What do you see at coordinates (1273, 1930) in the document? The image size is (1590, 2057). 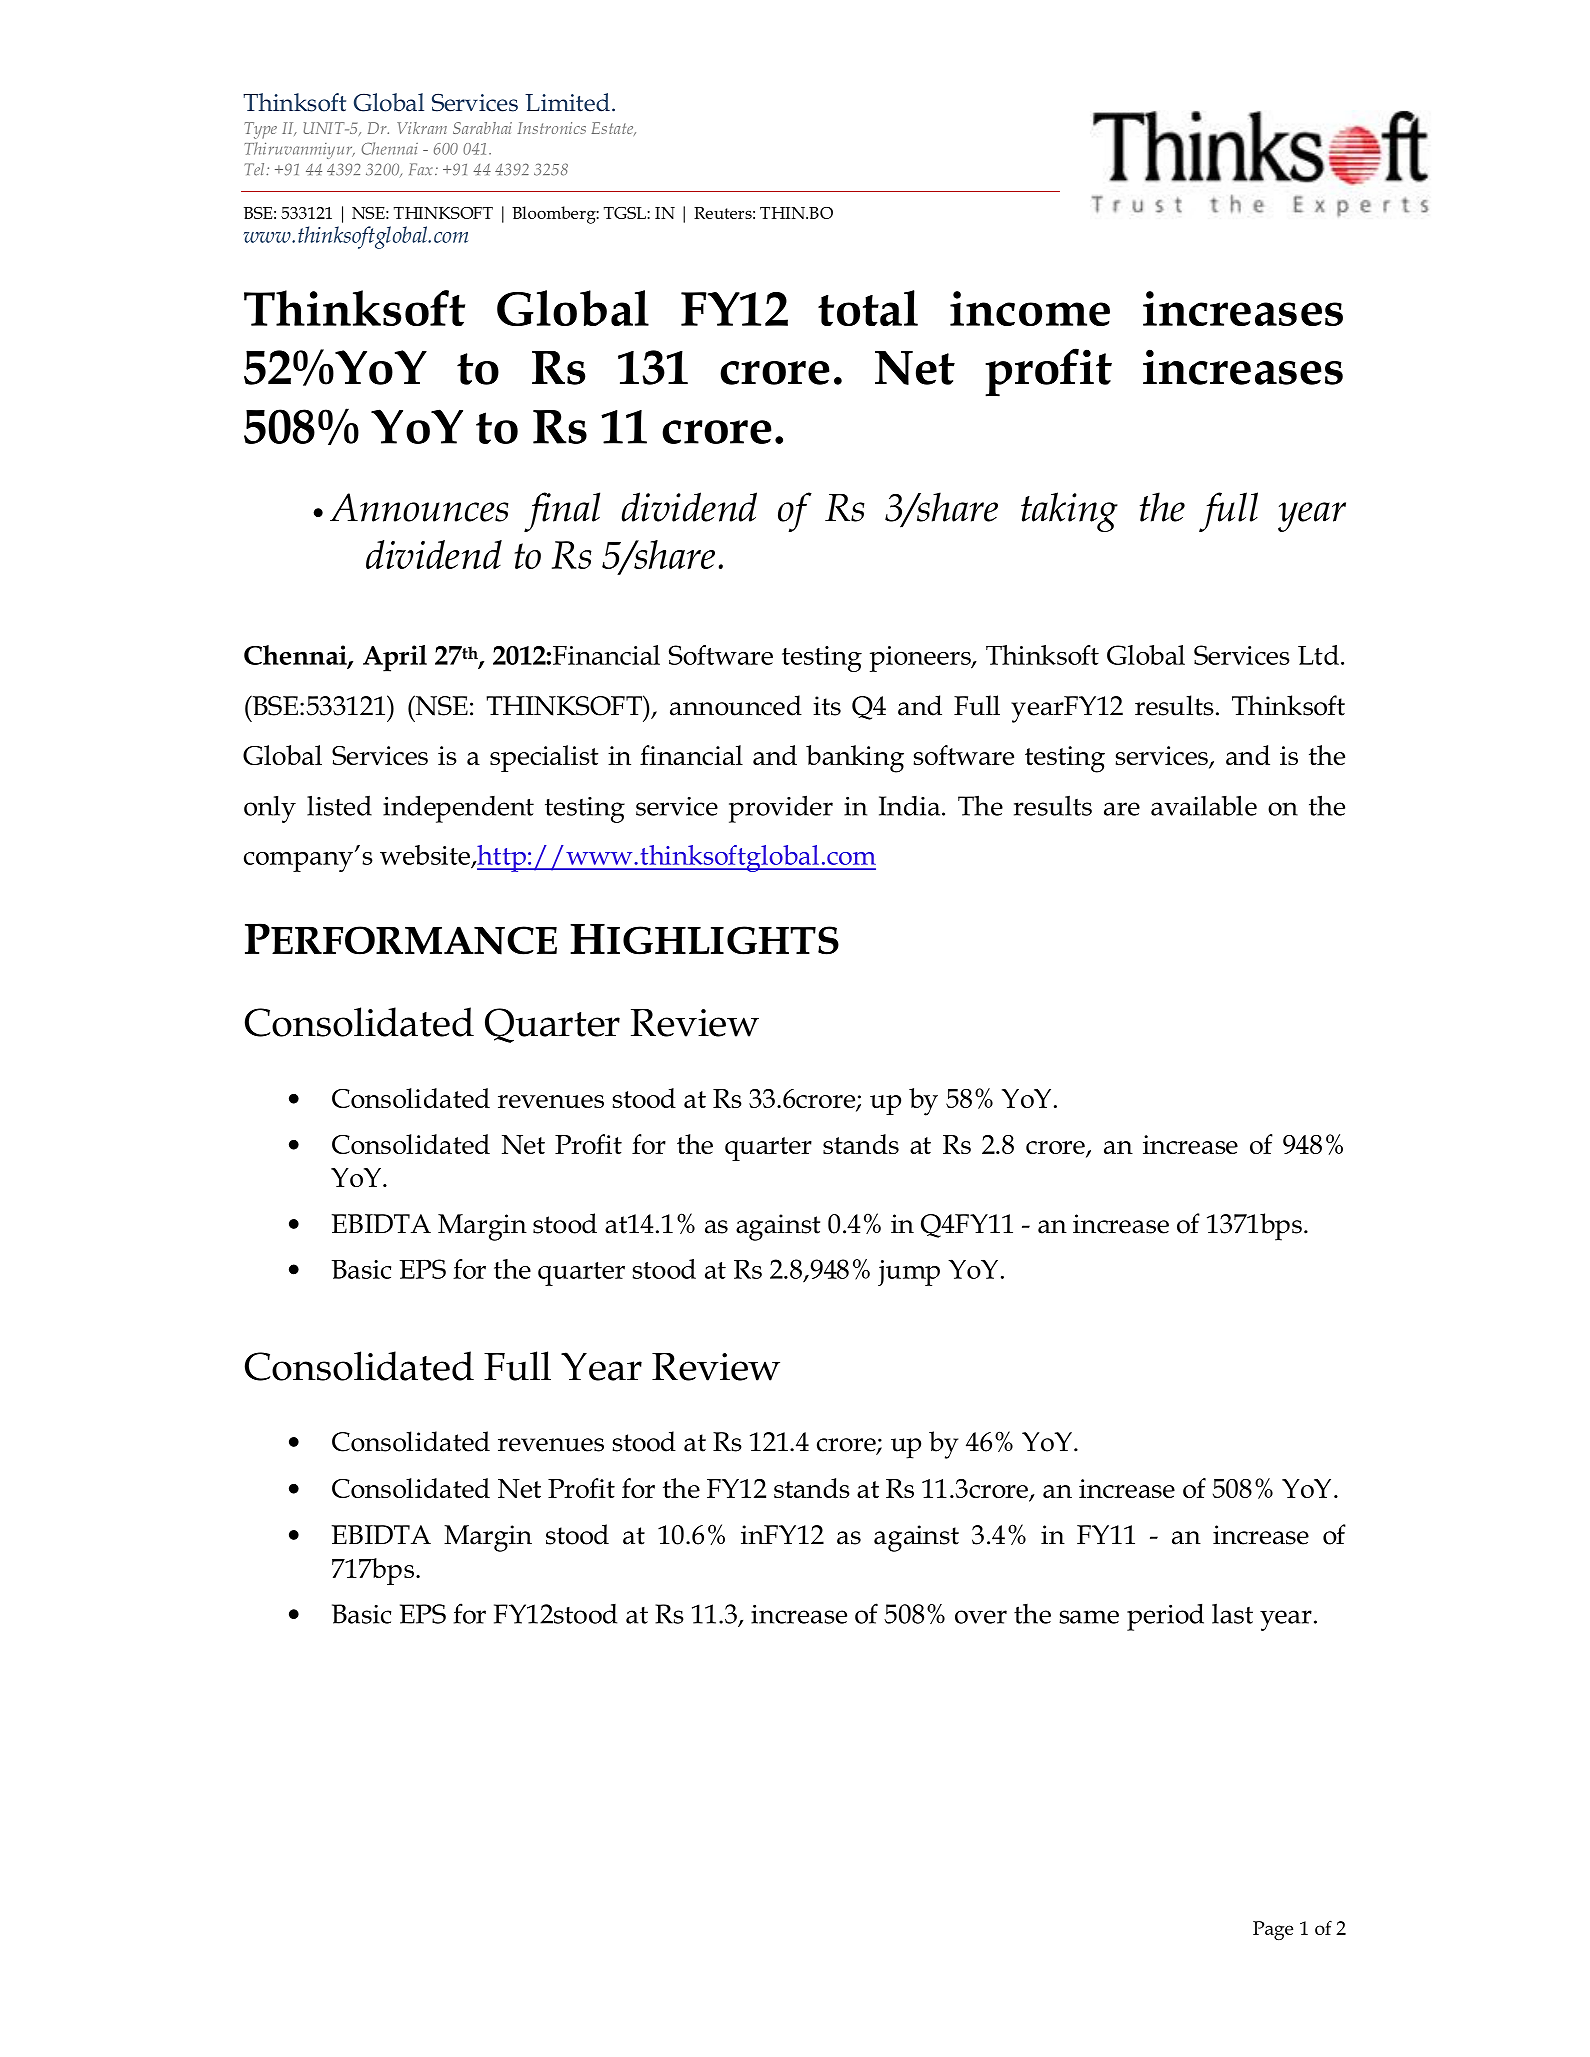 I see `Page` at bounding box center [1273, 1930].
